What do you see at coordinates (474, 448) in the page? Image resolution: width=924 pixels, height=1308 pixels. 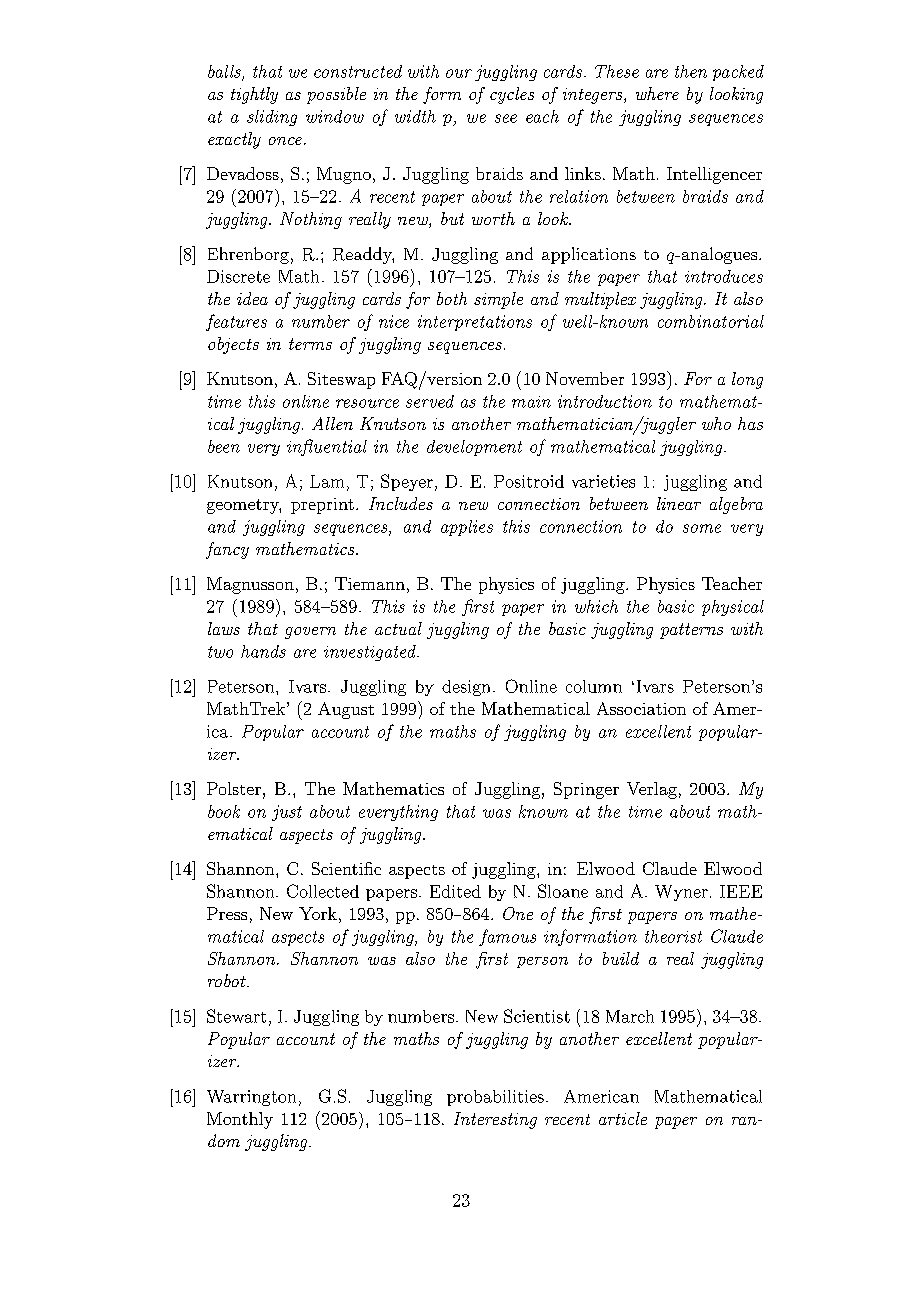 I see `development` at bounding box center [474, 448].
